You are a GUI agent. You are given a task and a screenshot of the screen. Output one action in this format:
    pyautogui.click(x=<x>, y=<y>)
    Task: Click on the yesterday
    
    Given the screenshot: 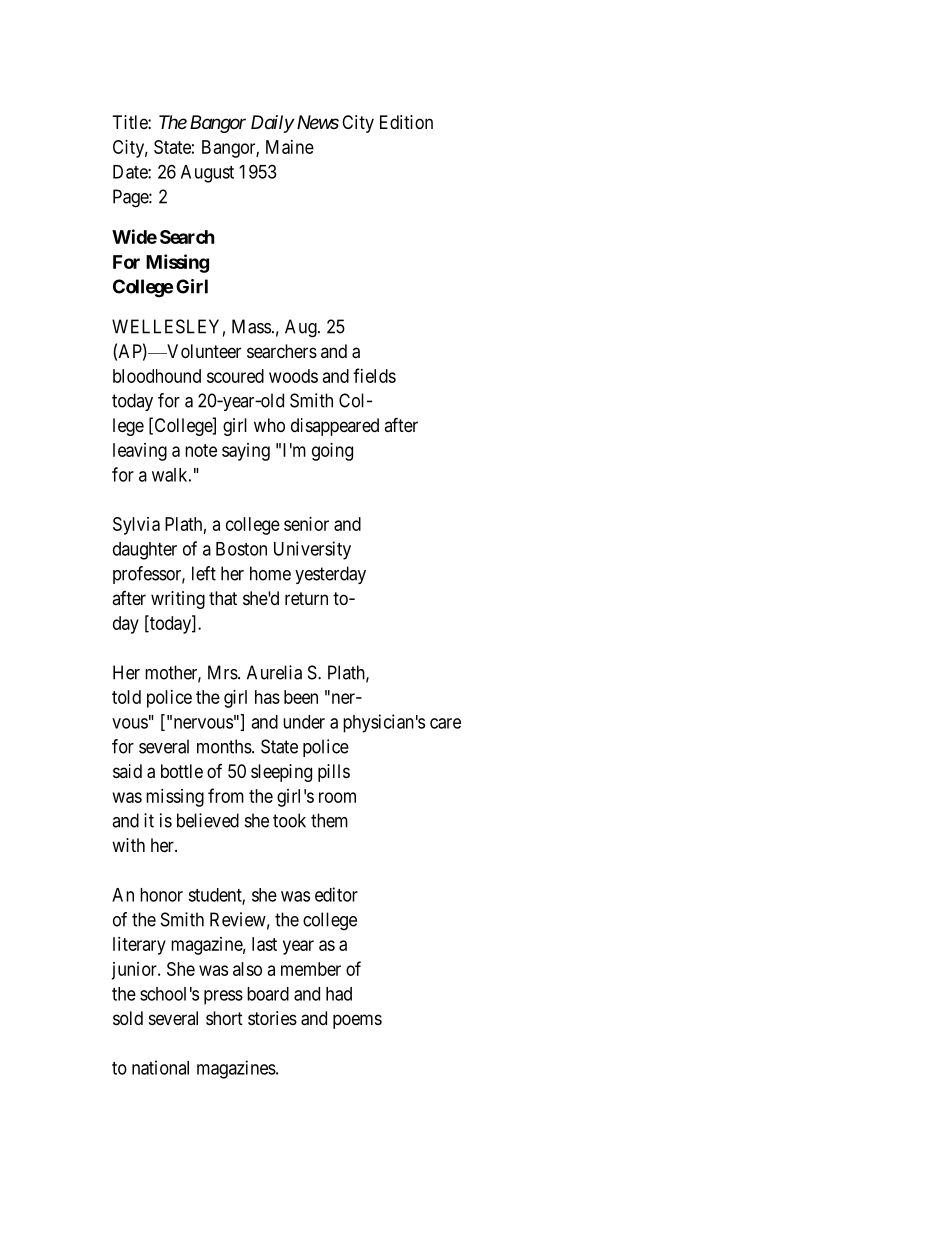 What is the action you would take?
    pyautogui.click(x=330, y=575)
